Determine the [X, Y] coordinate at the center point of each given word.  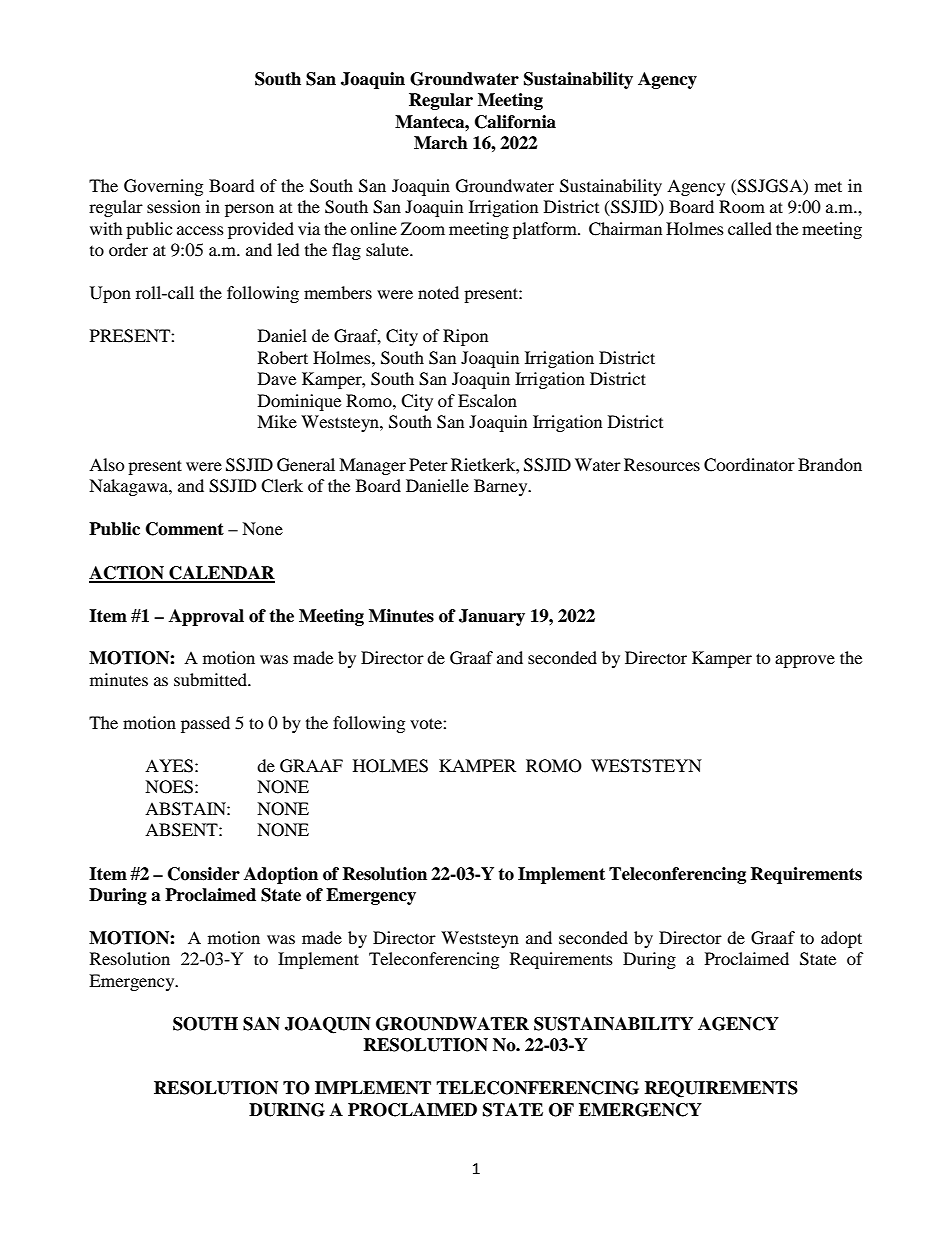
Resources [662, 464]
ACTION [127, 574]
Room [742, 206]
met [828, 186]
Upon [110, 294]
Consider [204, 874]
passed [205, 724]
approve [805, 661]
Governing [163, 187]
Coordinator [749, 465]
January [492, 617]
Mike [277, 421]
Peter [428, 464]
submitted [212, 679]
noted [438, 292]
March [441, 143]
